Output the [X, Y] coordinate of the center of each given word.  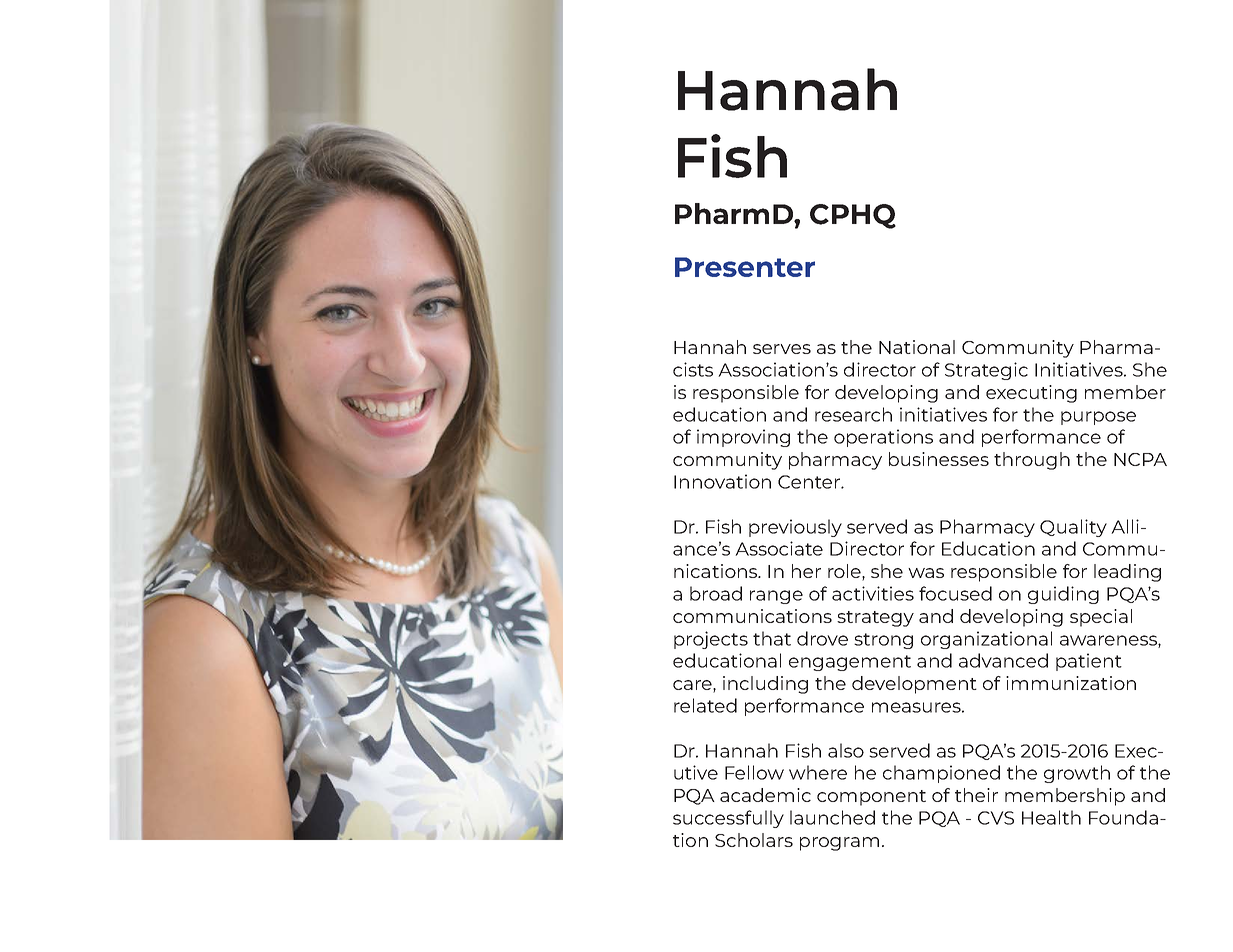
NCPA [1140, 459]
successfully [728, 819]
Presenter [745, 267]
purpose [1098, 418]
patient [1089, 662]
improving [743, 438]
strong [883, 641]
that [772, 638]
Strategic [986, 371]
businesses [939, 459]
